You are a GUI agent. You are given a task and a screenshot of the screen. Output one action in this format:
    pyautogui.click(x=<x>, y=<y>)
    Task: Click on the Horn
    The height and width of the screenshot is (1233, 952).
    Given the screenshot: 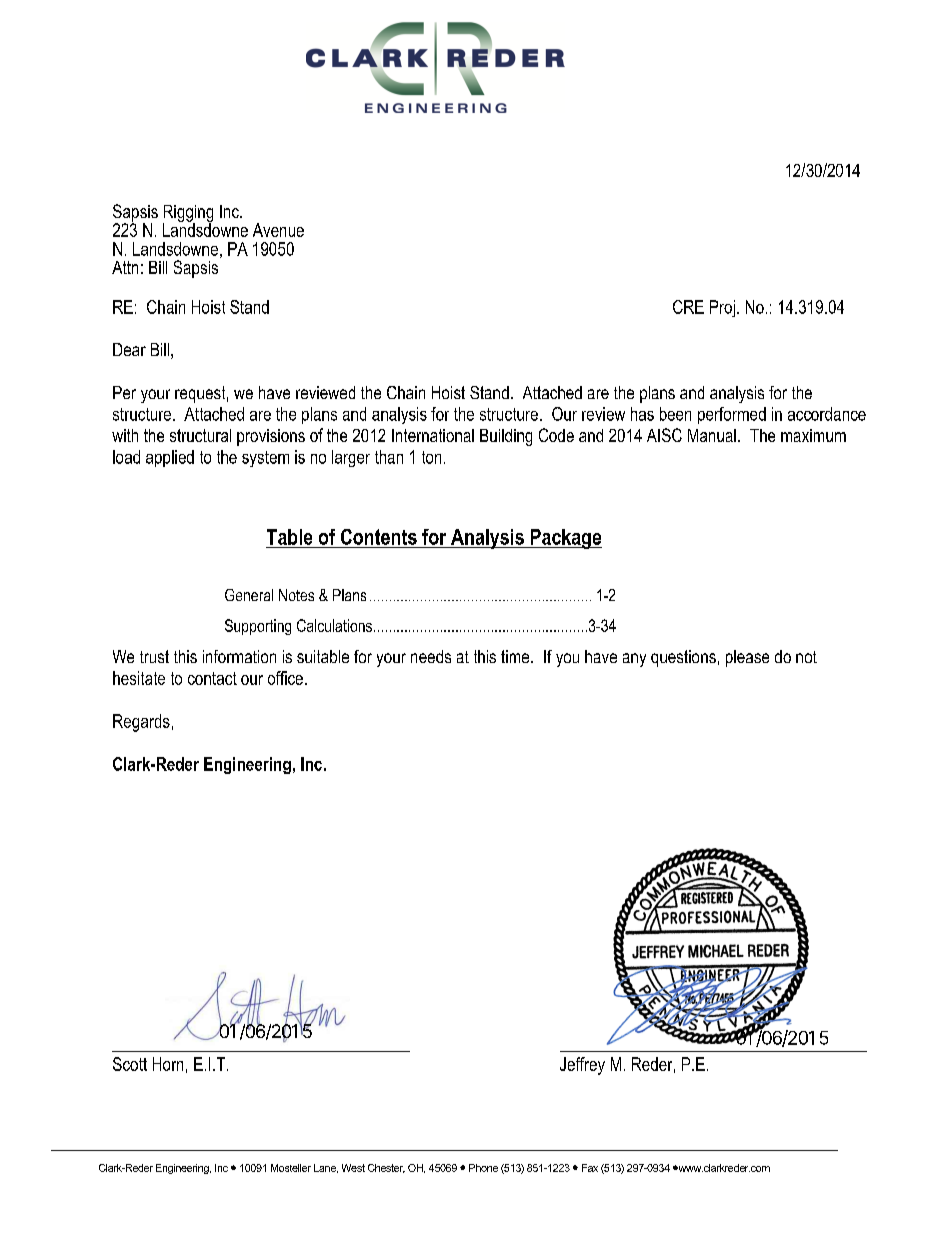 What is the action you would take?
    pyautogui.click(x=168, y=1064)
